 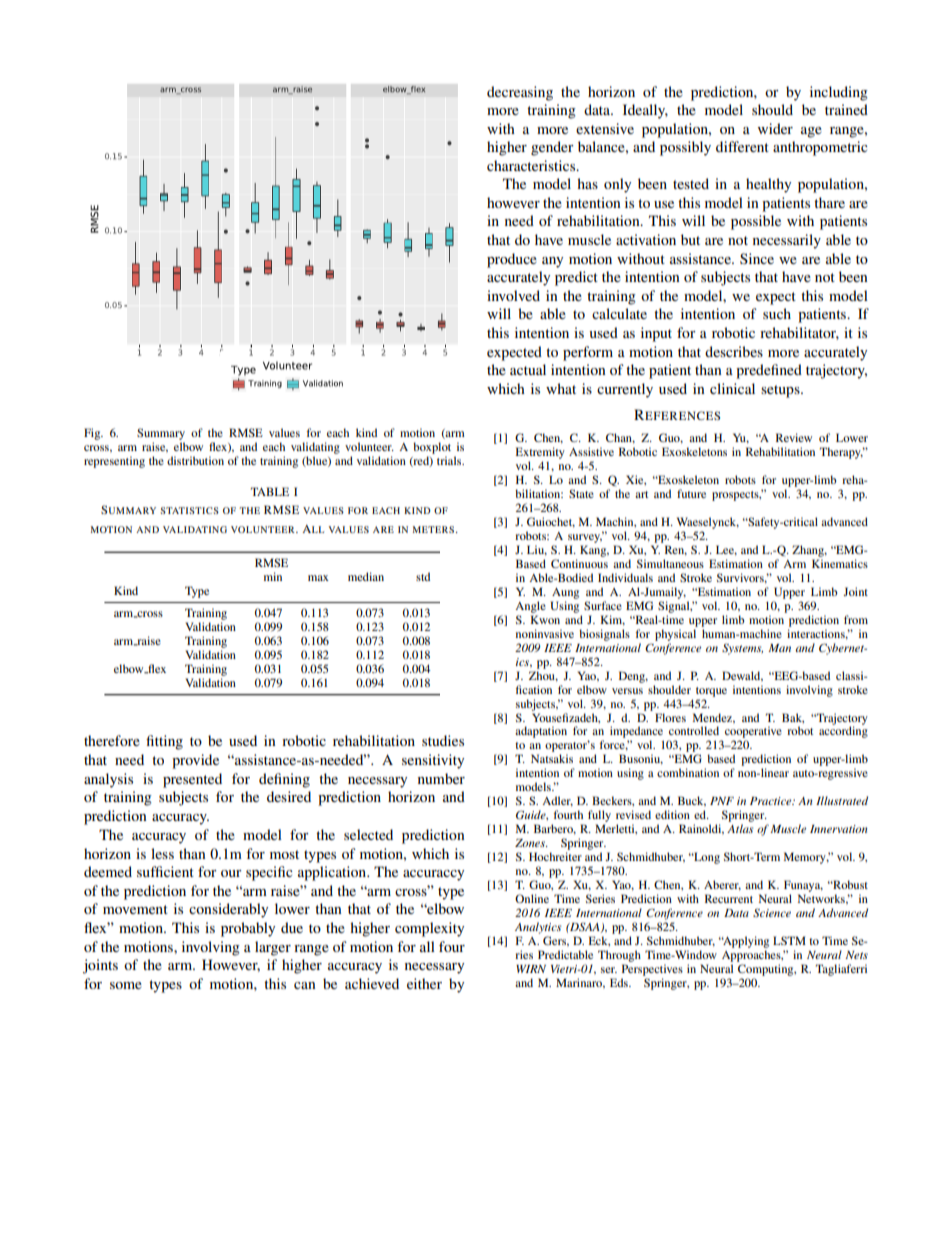 What do you see at coordinates (552, 148) in the screenshot?
I see `gender` at bounding box center [552, 148].
